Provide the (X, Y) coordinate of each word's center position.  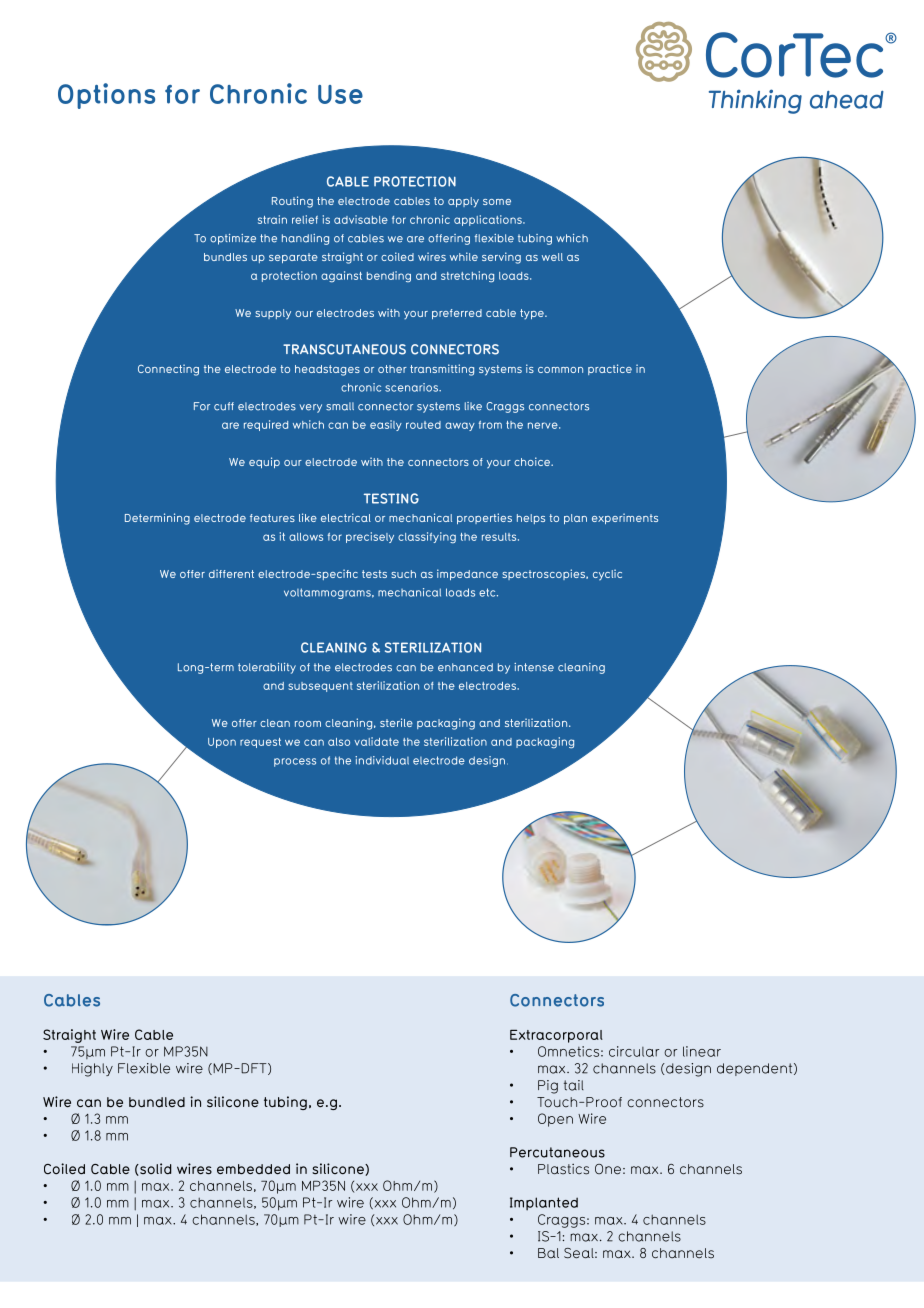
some (497, 202)
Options (106, 96)
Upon (222, 743)
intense (534, 667)
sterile (396, 722)
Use (340, 94)
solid (155, 1169)
